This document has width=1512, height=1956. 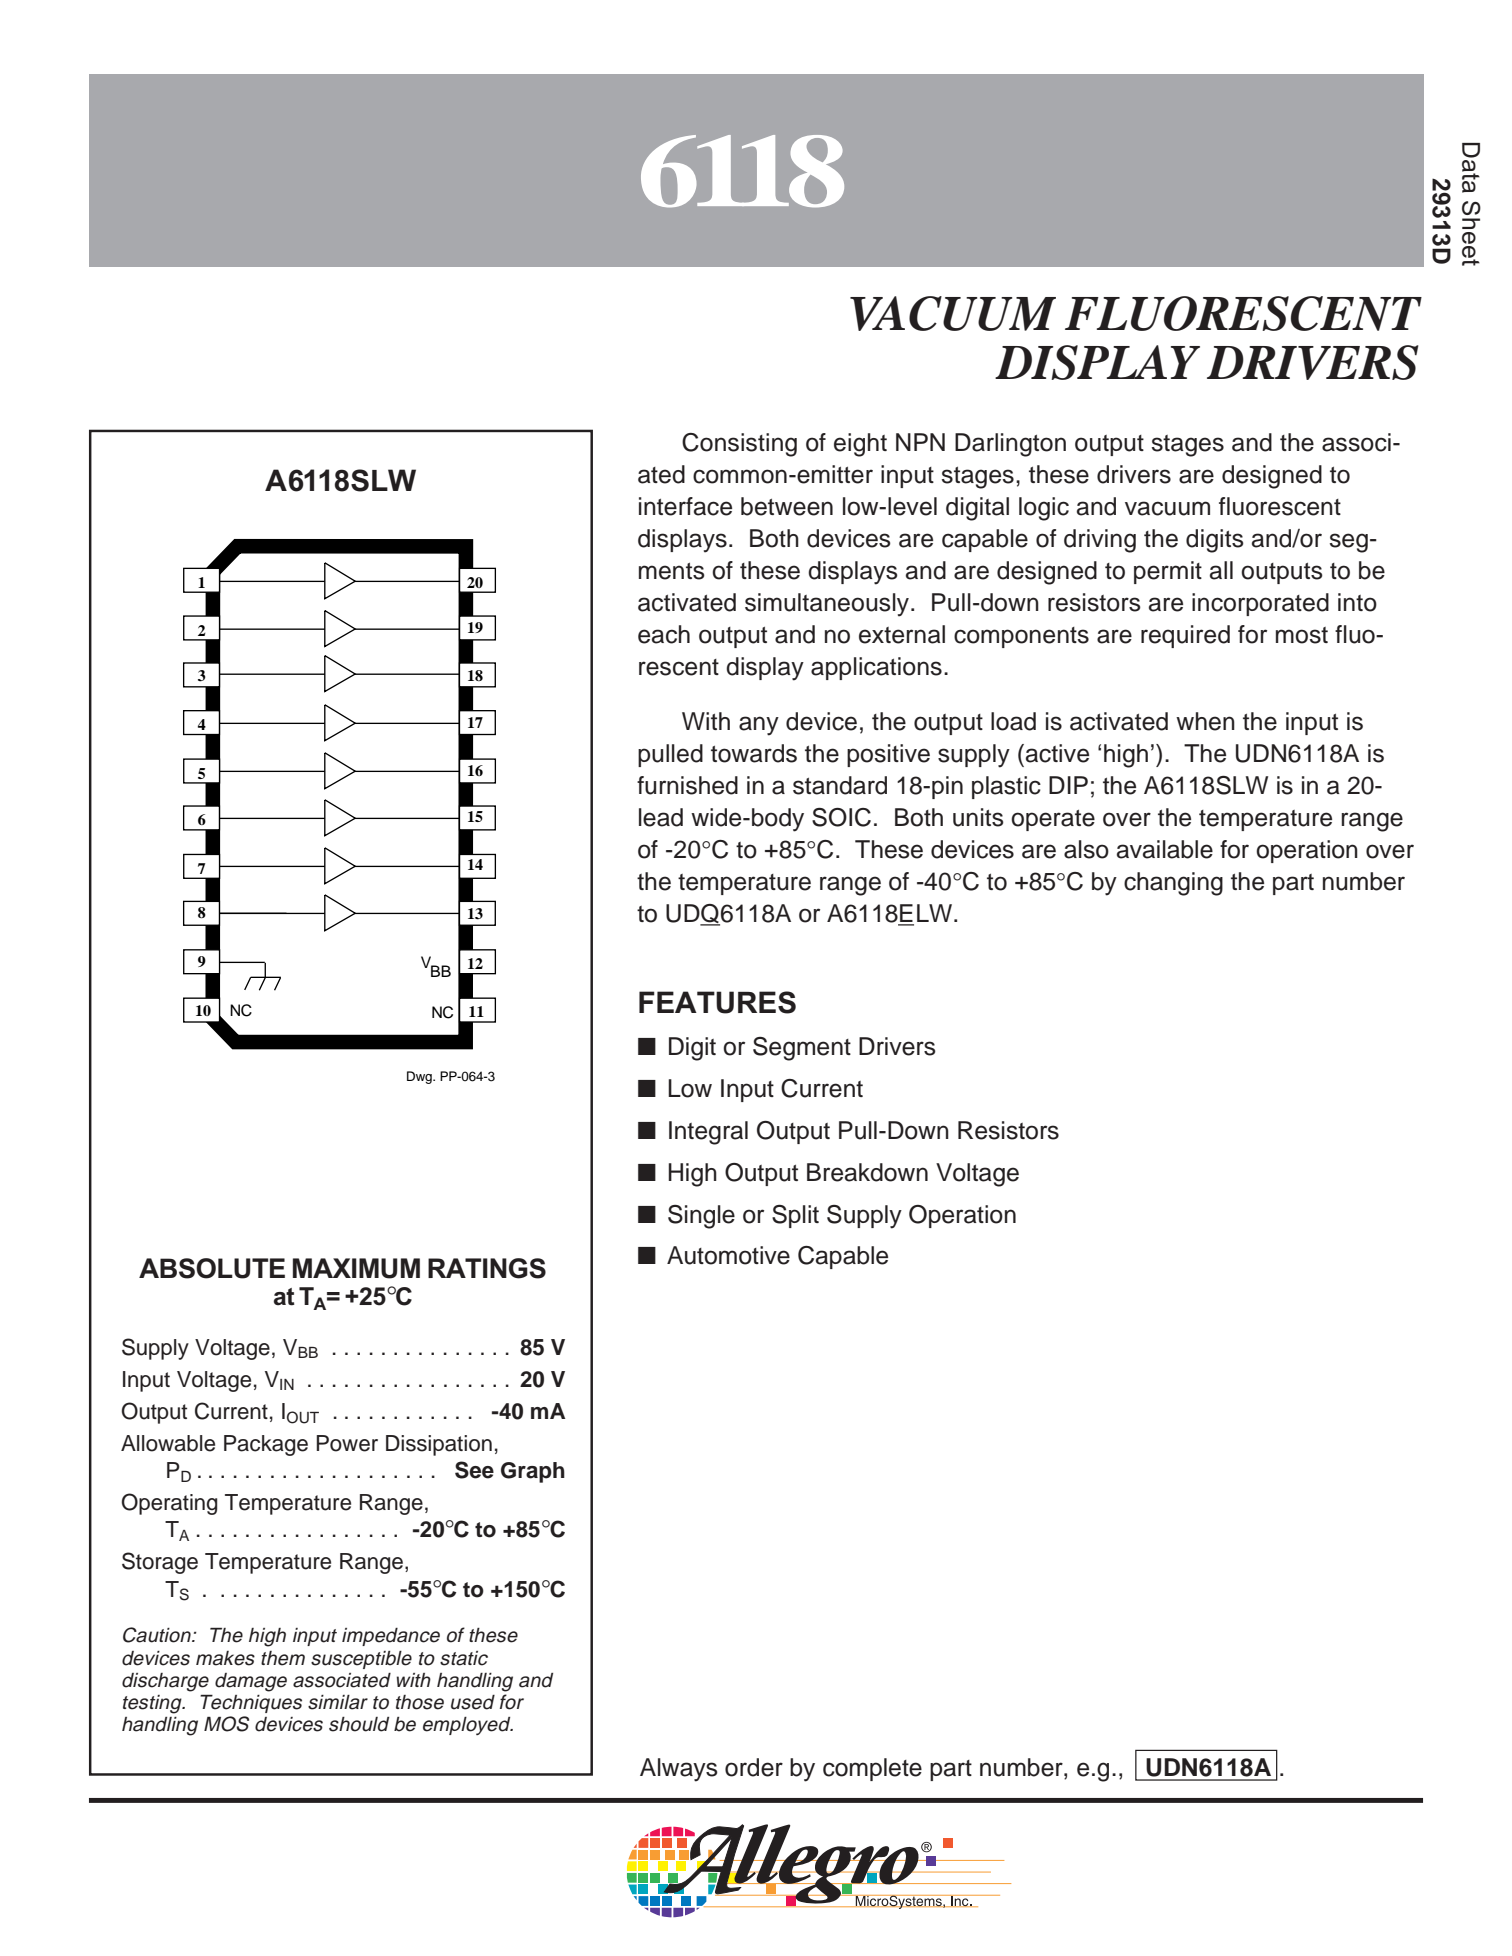 I want to click on complete, so click(x=872, y=1769).
